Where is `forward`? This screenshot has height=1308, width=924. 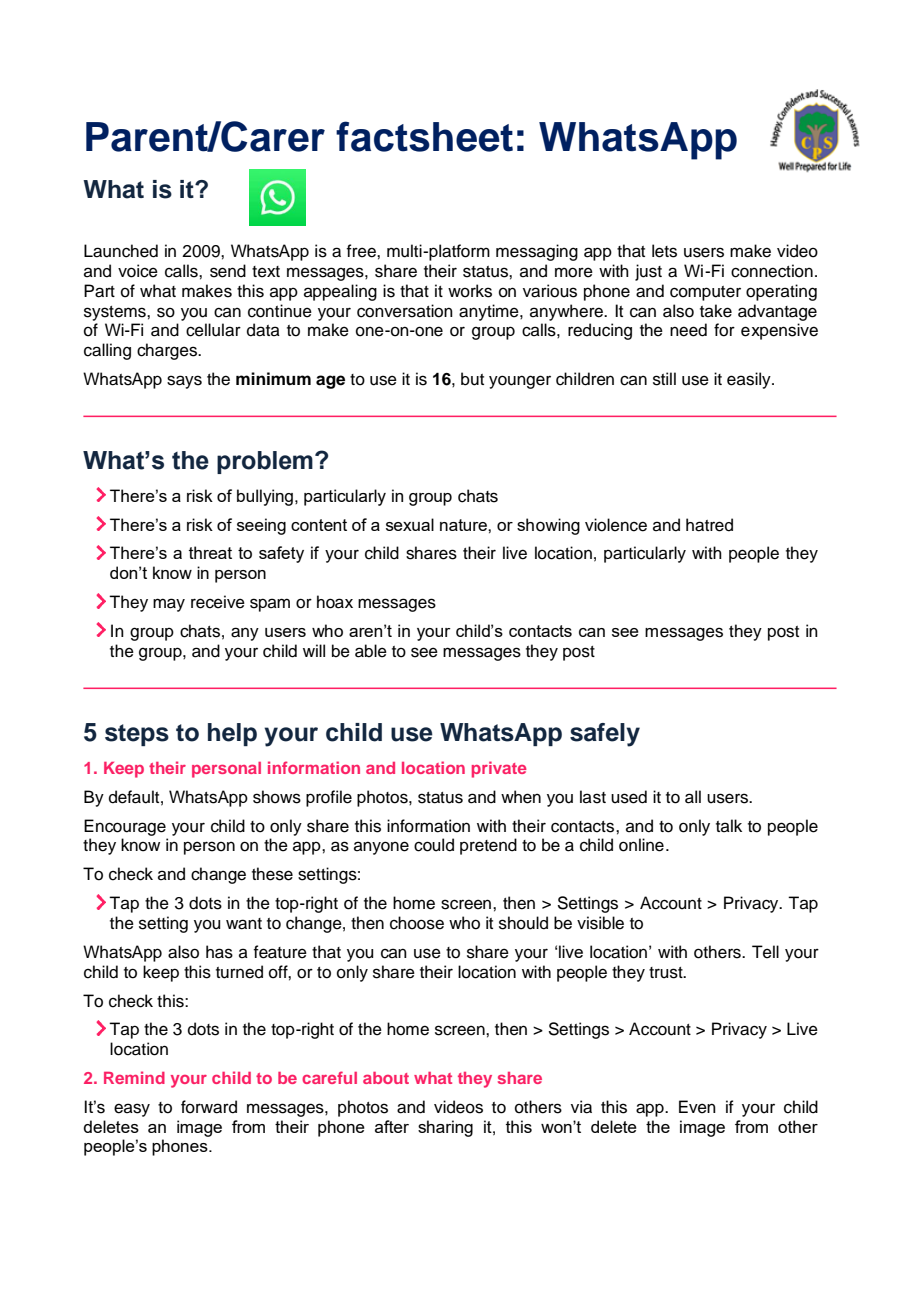
forward is located at coordinates (209, 1107).
